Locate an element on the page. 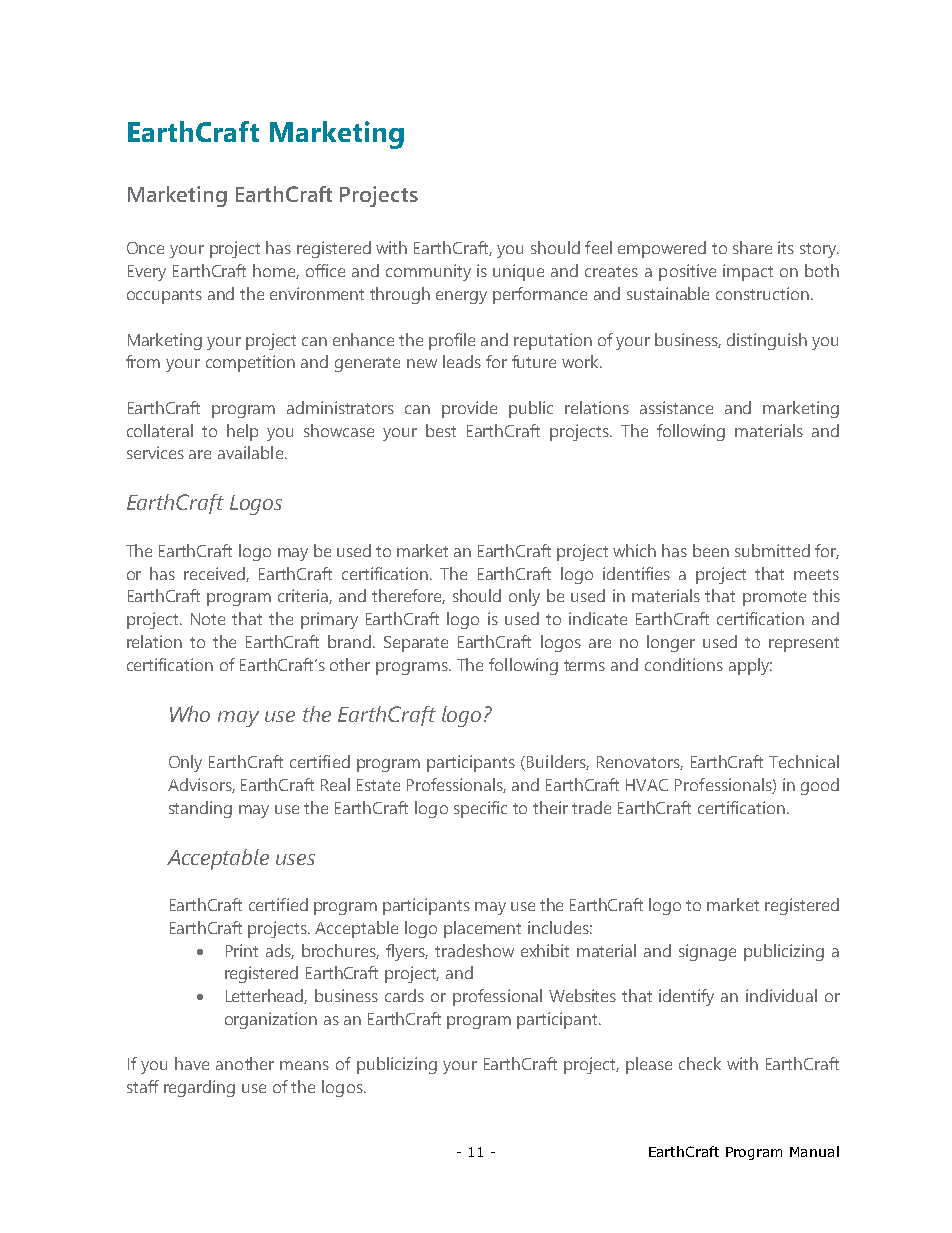 The image size is (952, 1233). occupants is located at coordinates (164, 296).
